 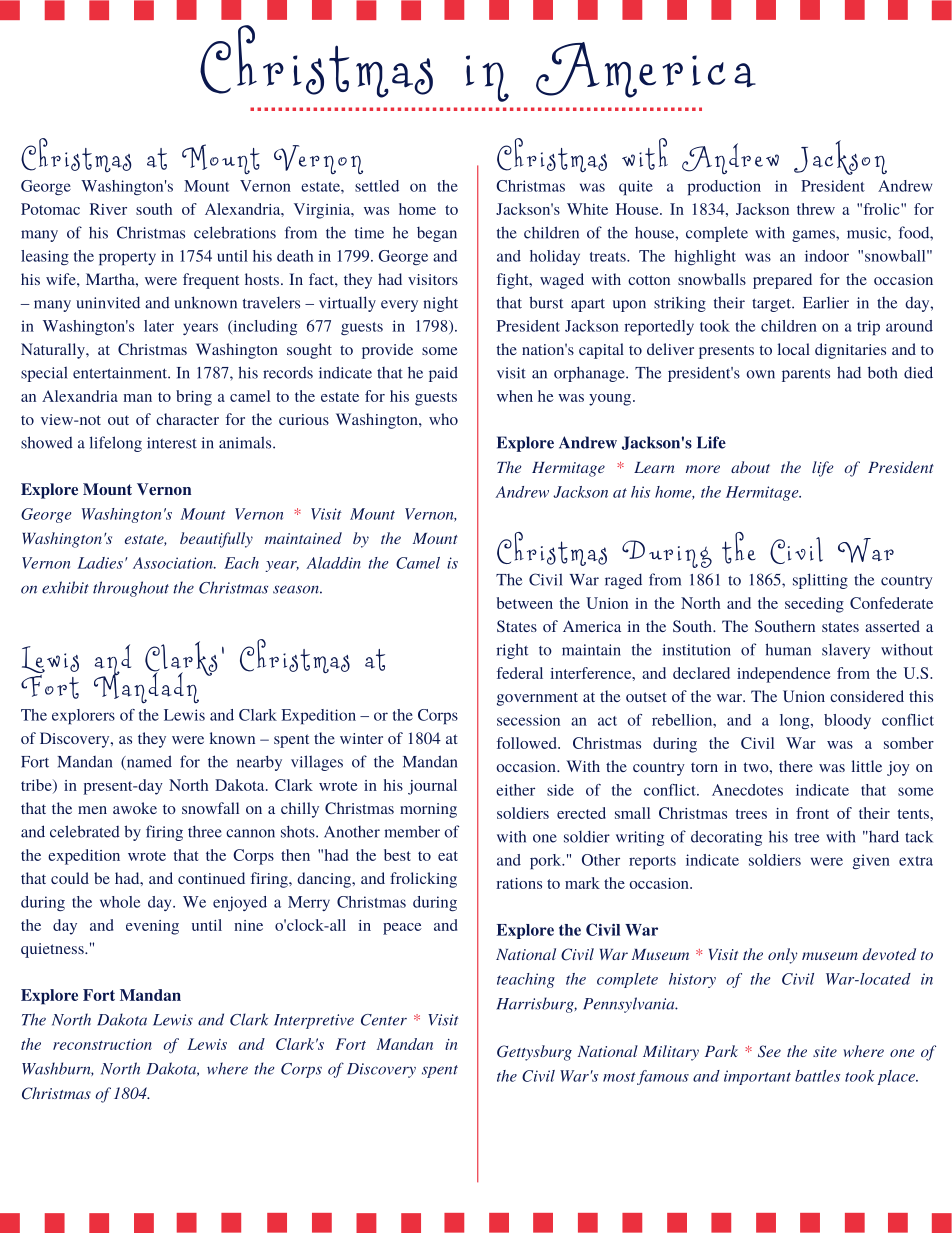 I want to click on front, so click(x=812, y=813).
